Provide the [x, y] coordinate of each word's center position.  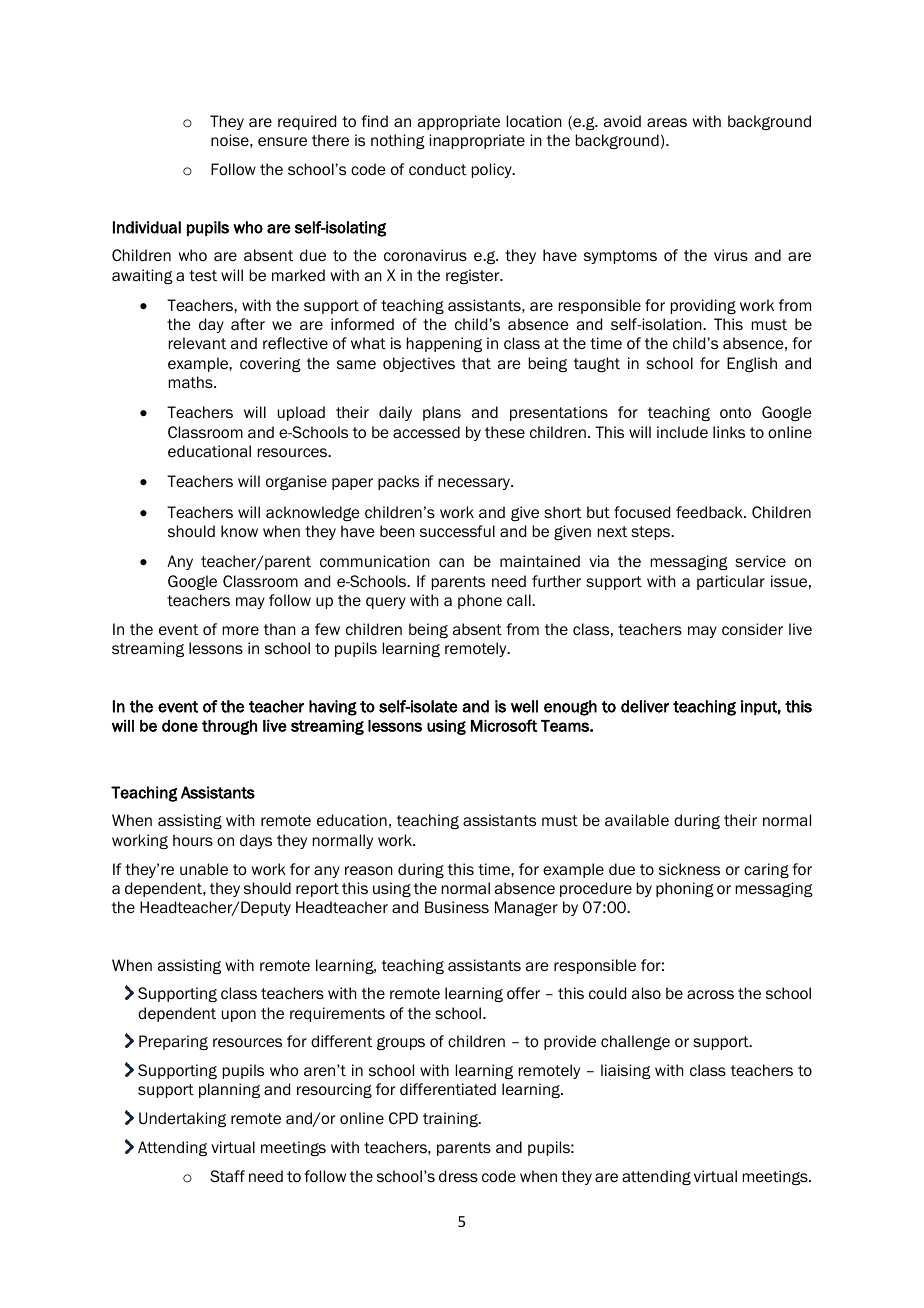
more [241, 630]
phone [480, 601]
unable [204, 869]
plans [442, 413]
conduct [437, 169]
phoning [685, 889]
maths [192, 382]
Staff [227, 1176]
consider [752, 629]
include [682, 432]
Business [457, 907]
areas [667, 122]
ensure [282, 141]
